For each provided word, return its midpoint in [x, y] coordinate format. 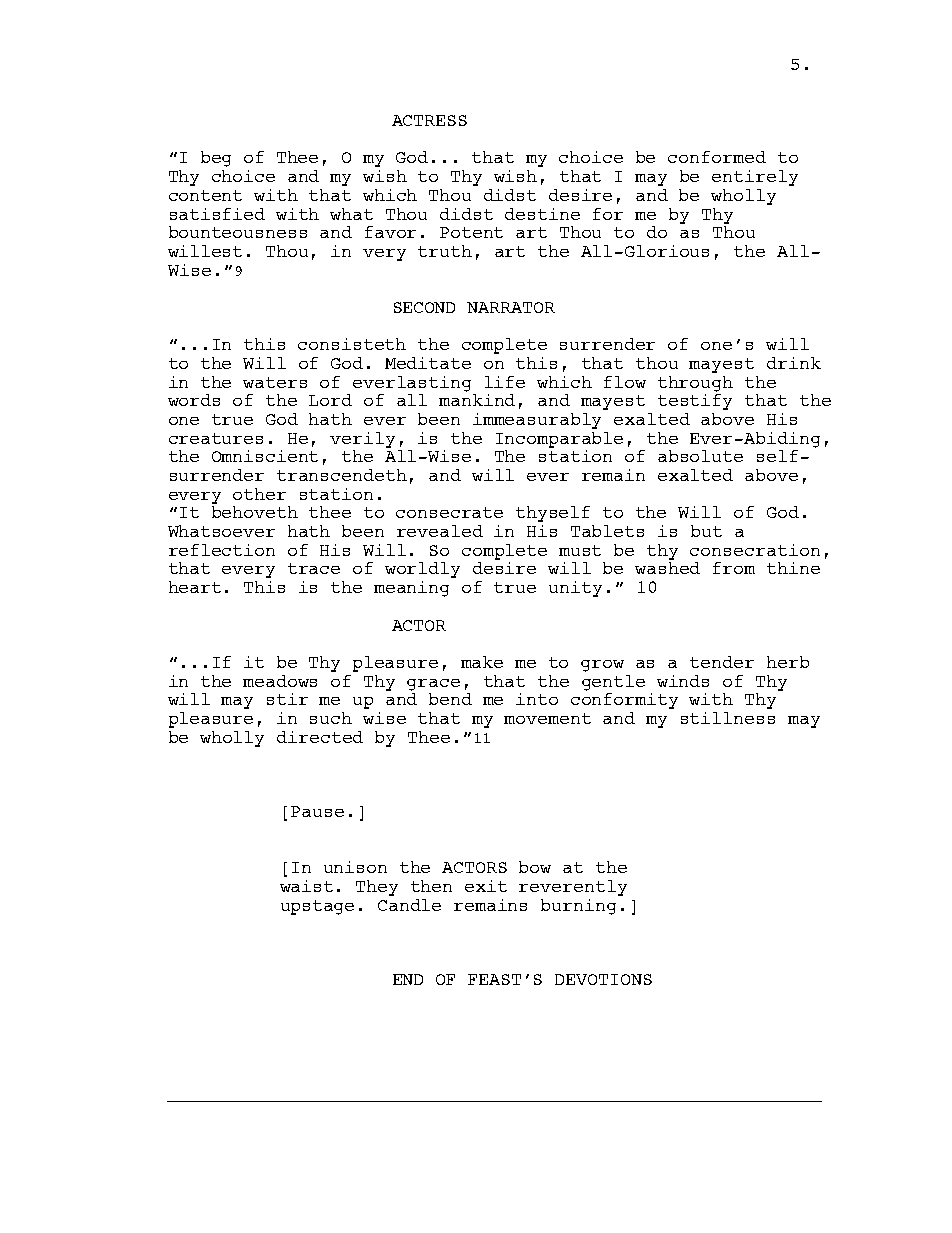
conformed [717, 157]
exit [486, 886]
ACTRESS [429, 120]
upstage [317, 907]
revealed [440, 531]
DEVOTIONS [603, 979]
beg [216, 159]
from [734, 568]
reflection [222, 550]
